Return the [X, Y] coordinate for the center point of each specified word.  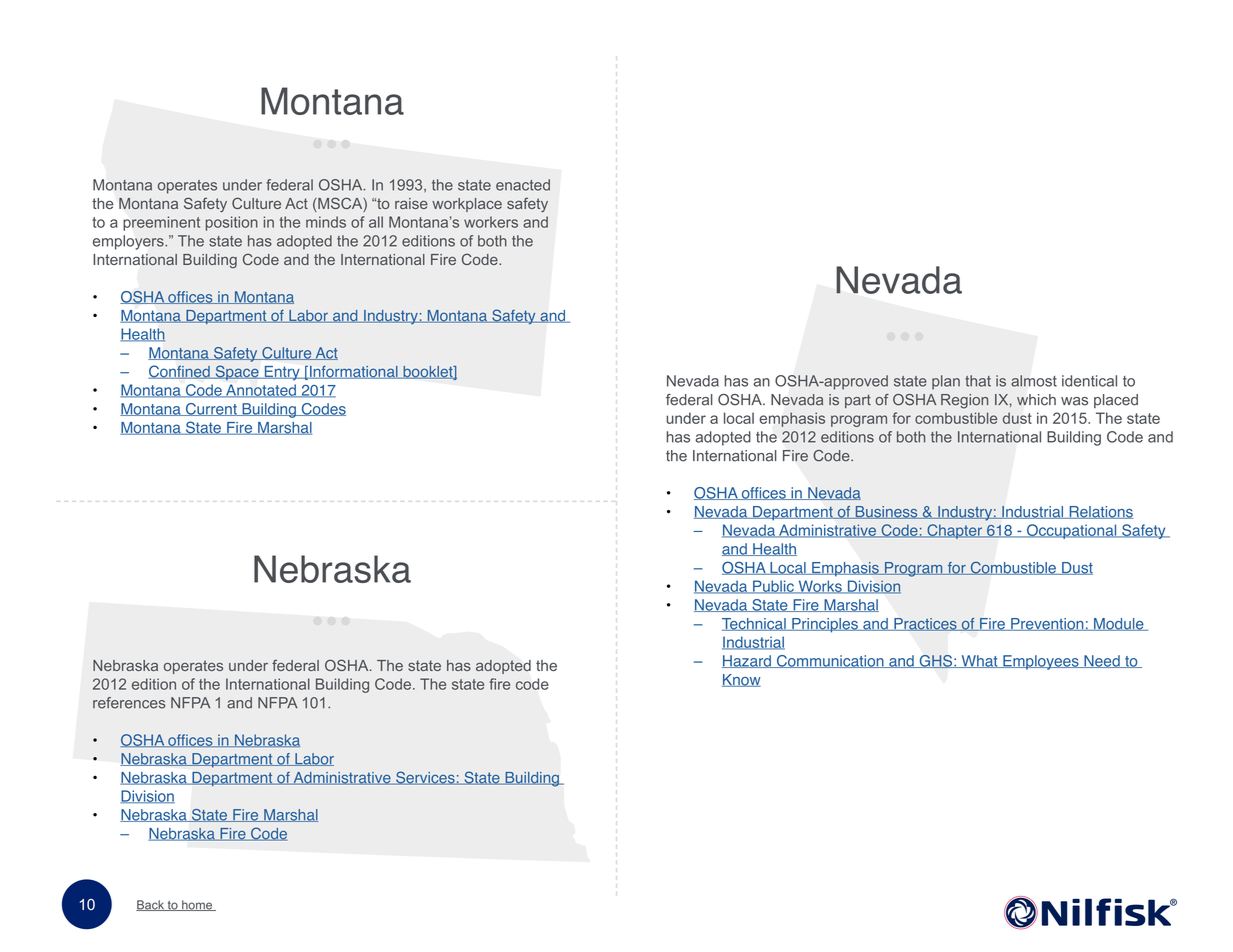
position [232, 223]
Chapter [954, 531]
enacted [523, 185]
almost [1034, 381]
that [978, 381]
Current [211, 409]
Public [773, 587]
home [197, 905]
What [979, 661]
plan [946, 382]
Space [237, 372]
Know [741, 680]
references [129, 703]
